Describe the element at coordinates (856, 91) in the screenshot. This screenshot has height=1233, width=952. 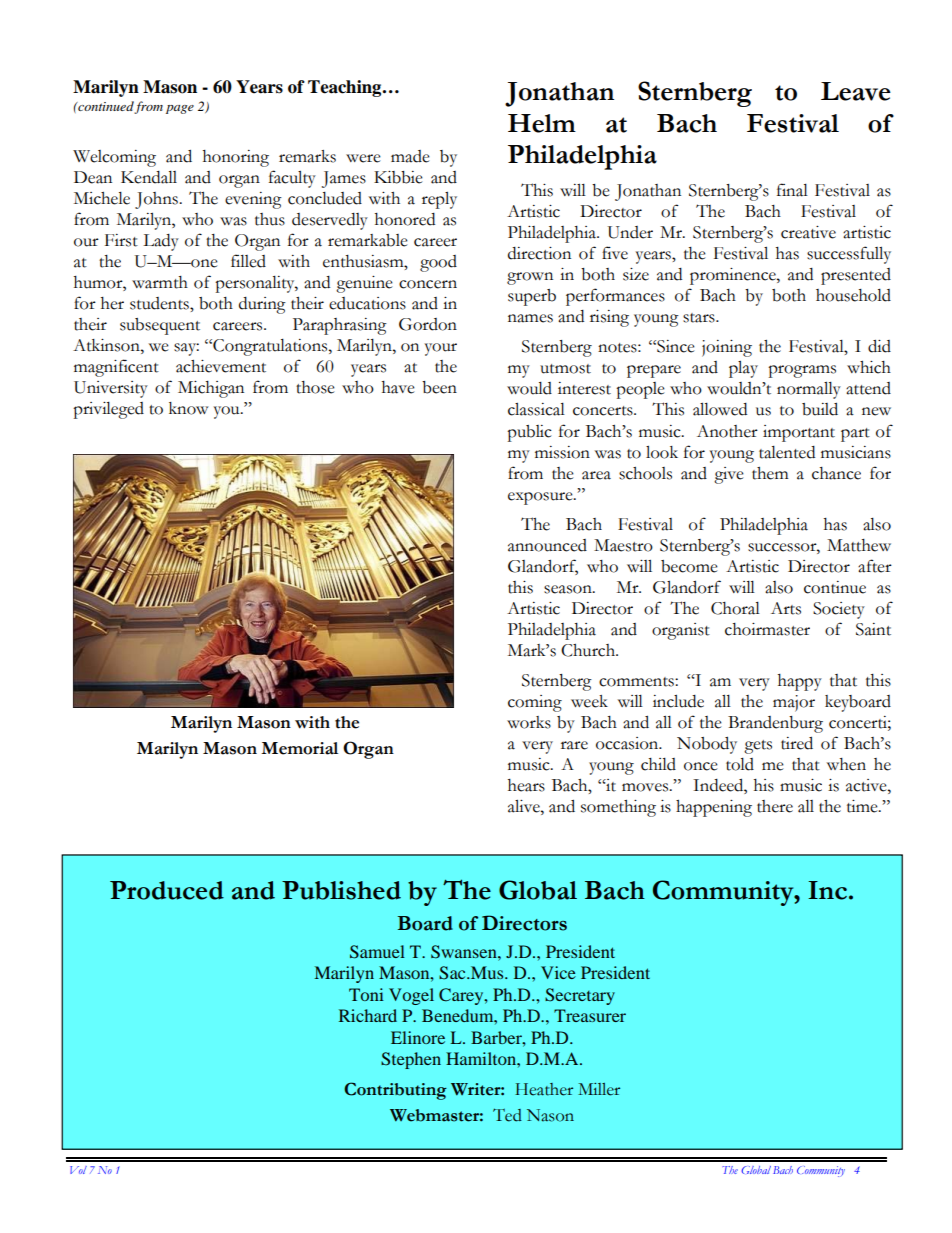
I see `Leave` at that location.
